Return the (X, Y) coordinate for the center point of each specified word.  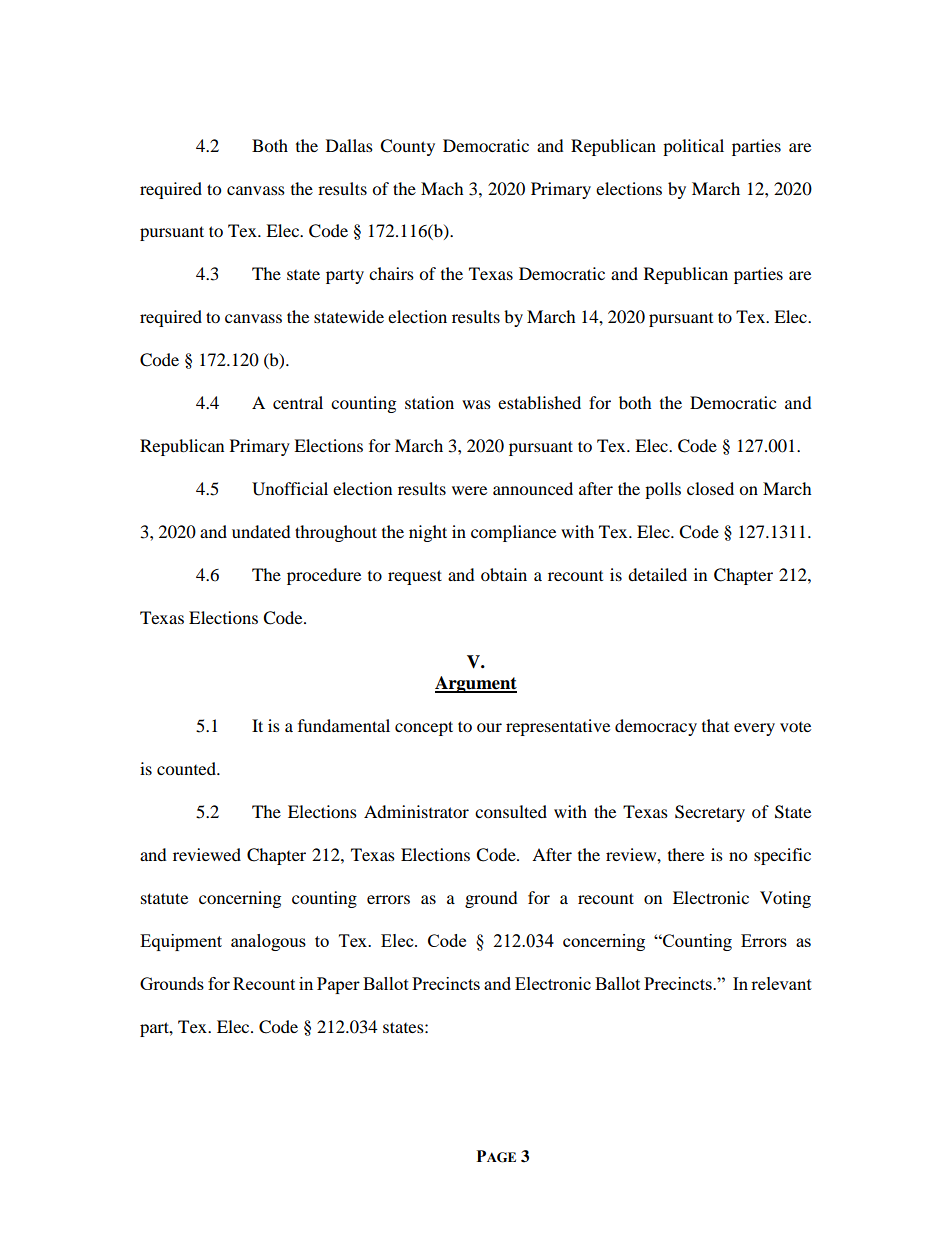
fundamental (344, 725)
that (715, 725)
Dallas (349, 145)
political (693, 147)
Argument (476, 684)
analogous (268, 942)
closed (710, 488)
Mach (442, 188)
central (298, 402)
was (476, 404)
